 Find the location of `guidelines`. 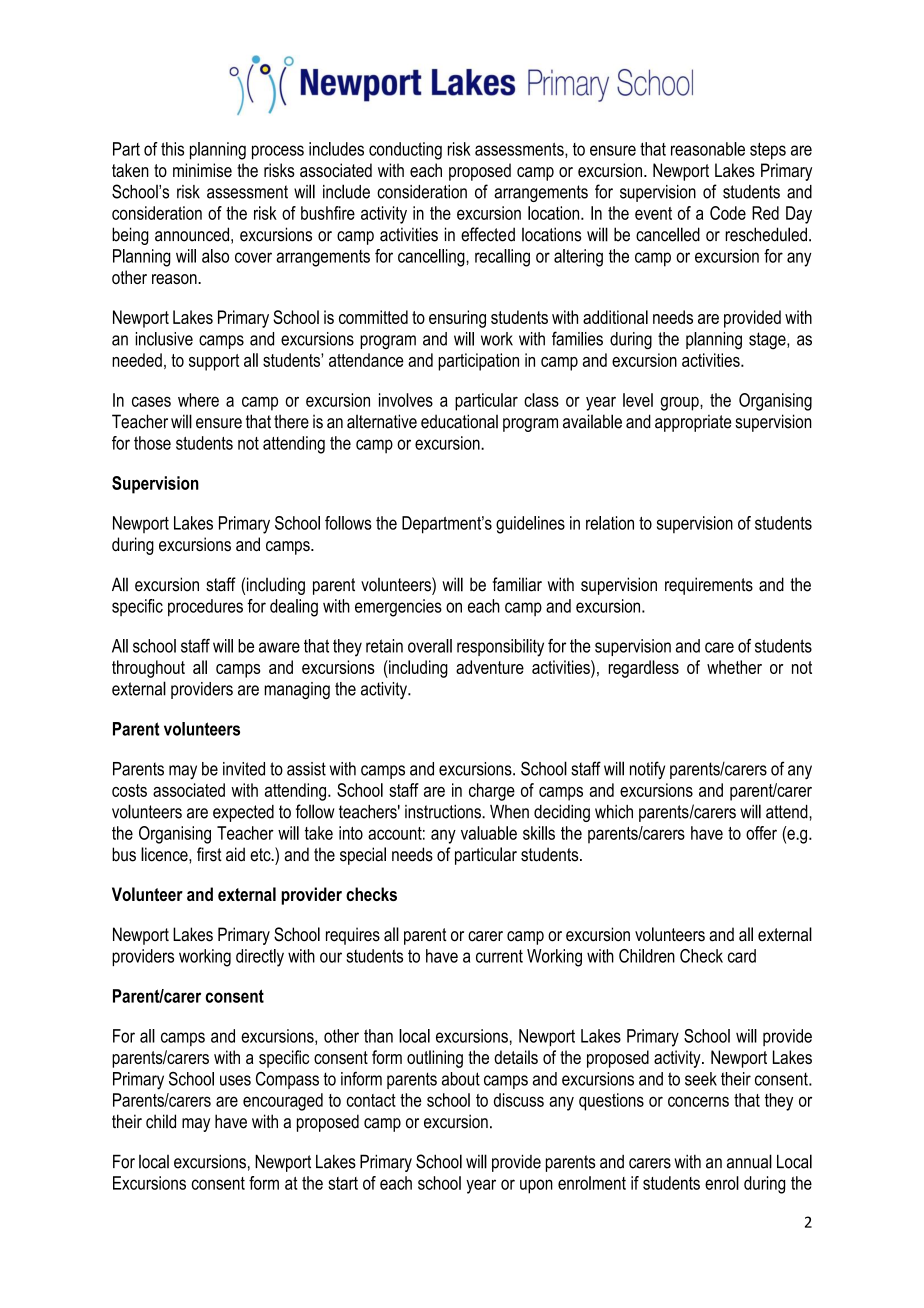

guidelines is located at coordinates (530, 525).
